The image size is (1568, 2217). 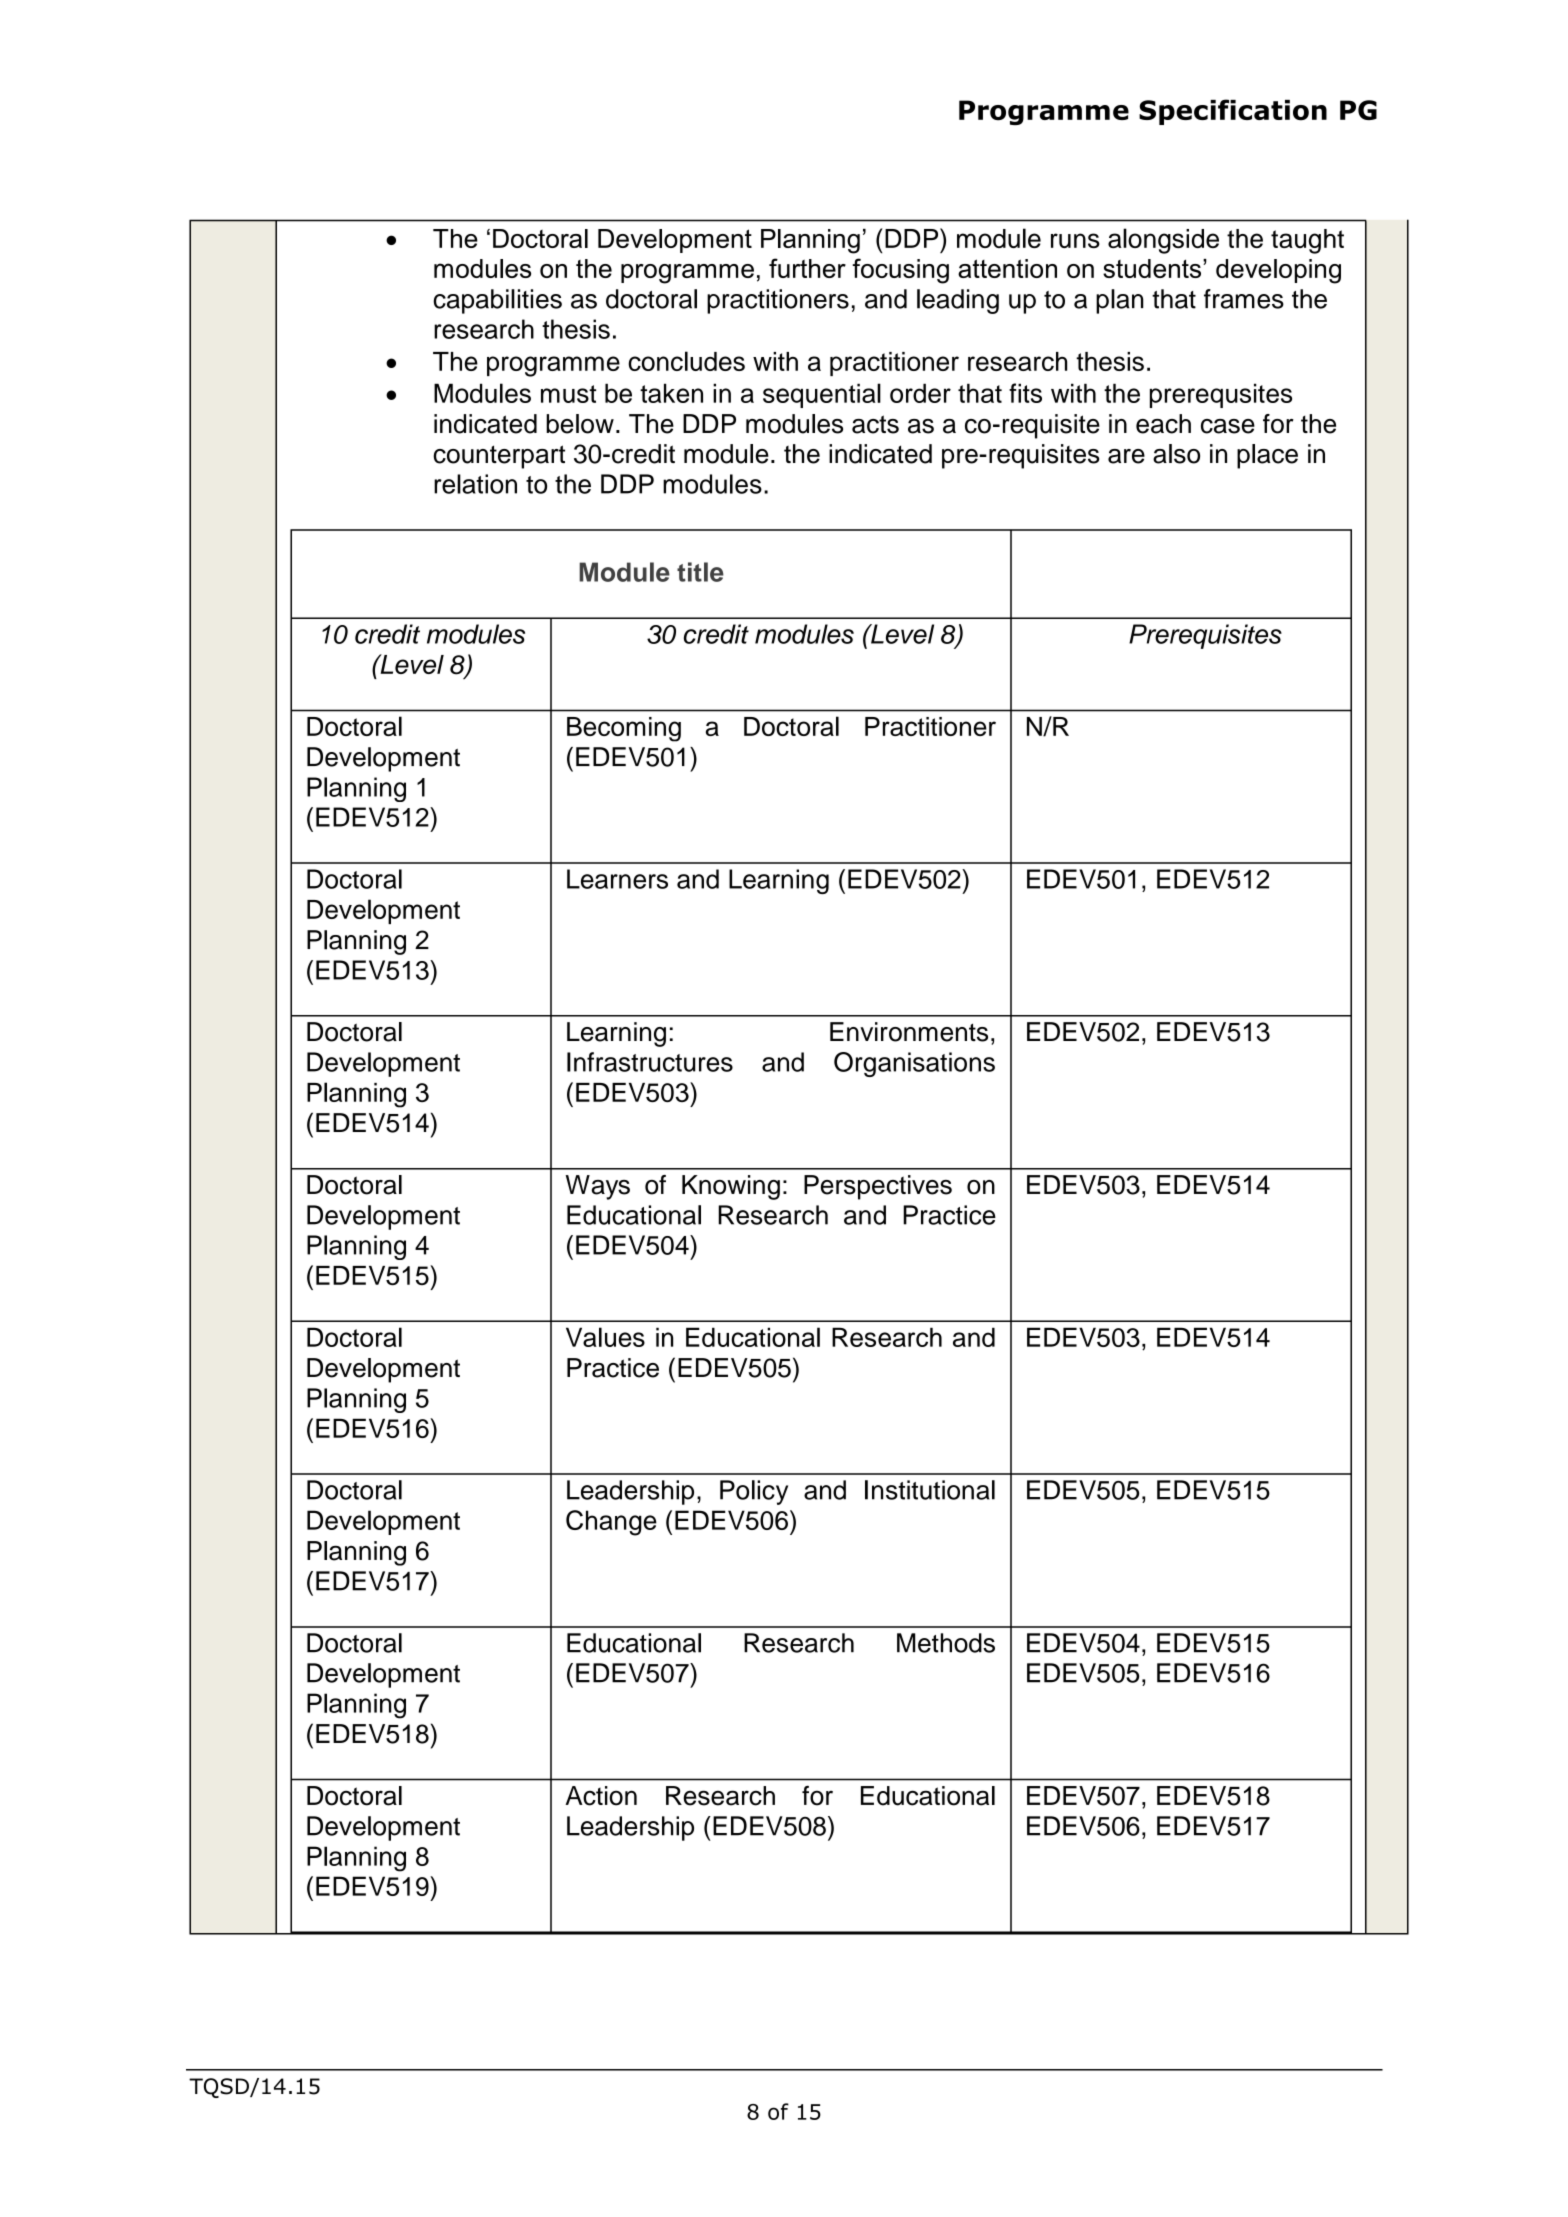 What do you see at coordinates (497, 301) in the screenshot?
I see `capabilities` at bounding box center [497, 301].
